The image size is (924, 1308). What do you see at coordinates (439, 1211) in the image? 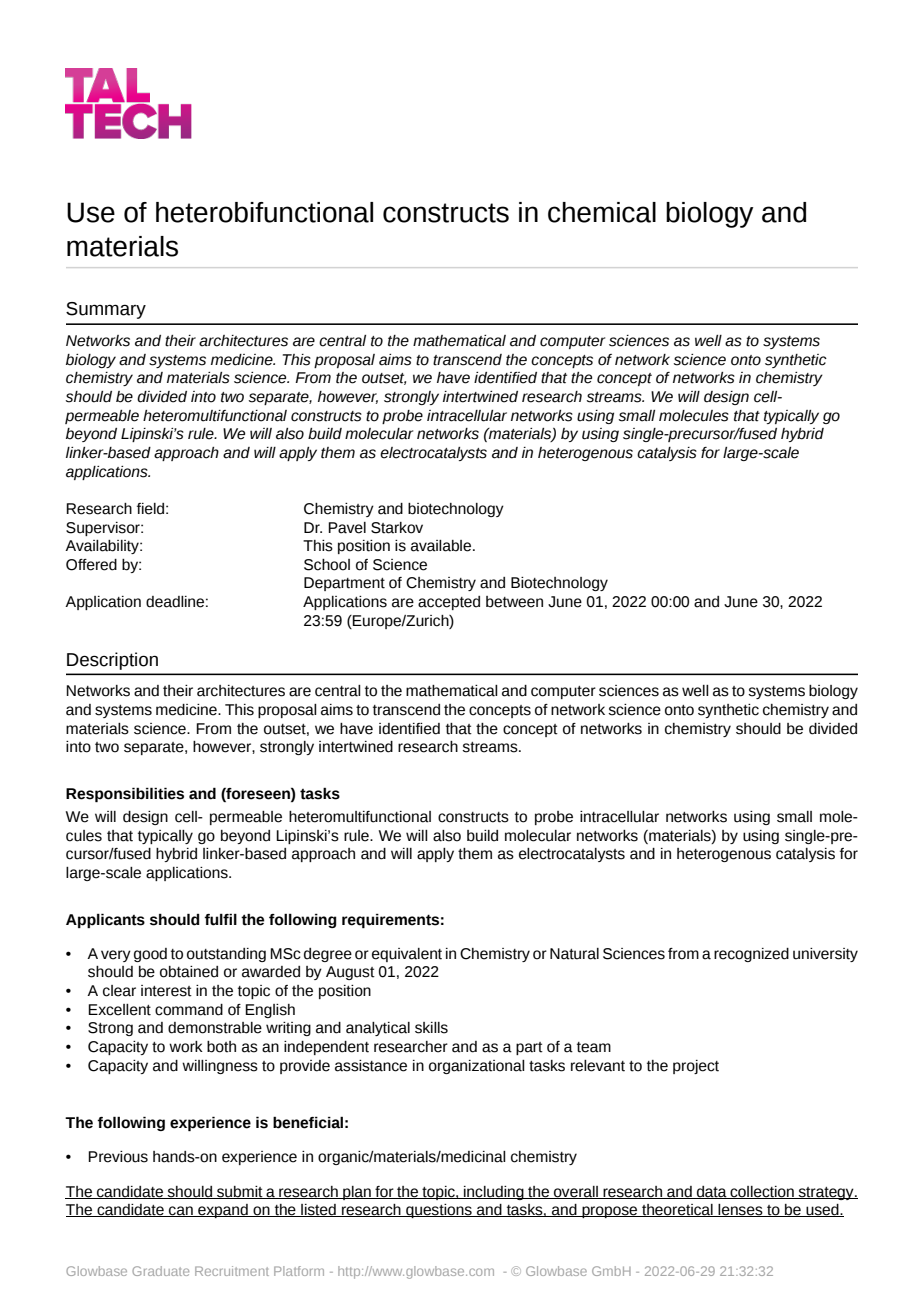
I see `questions` at bounding box center [439, 1211].
